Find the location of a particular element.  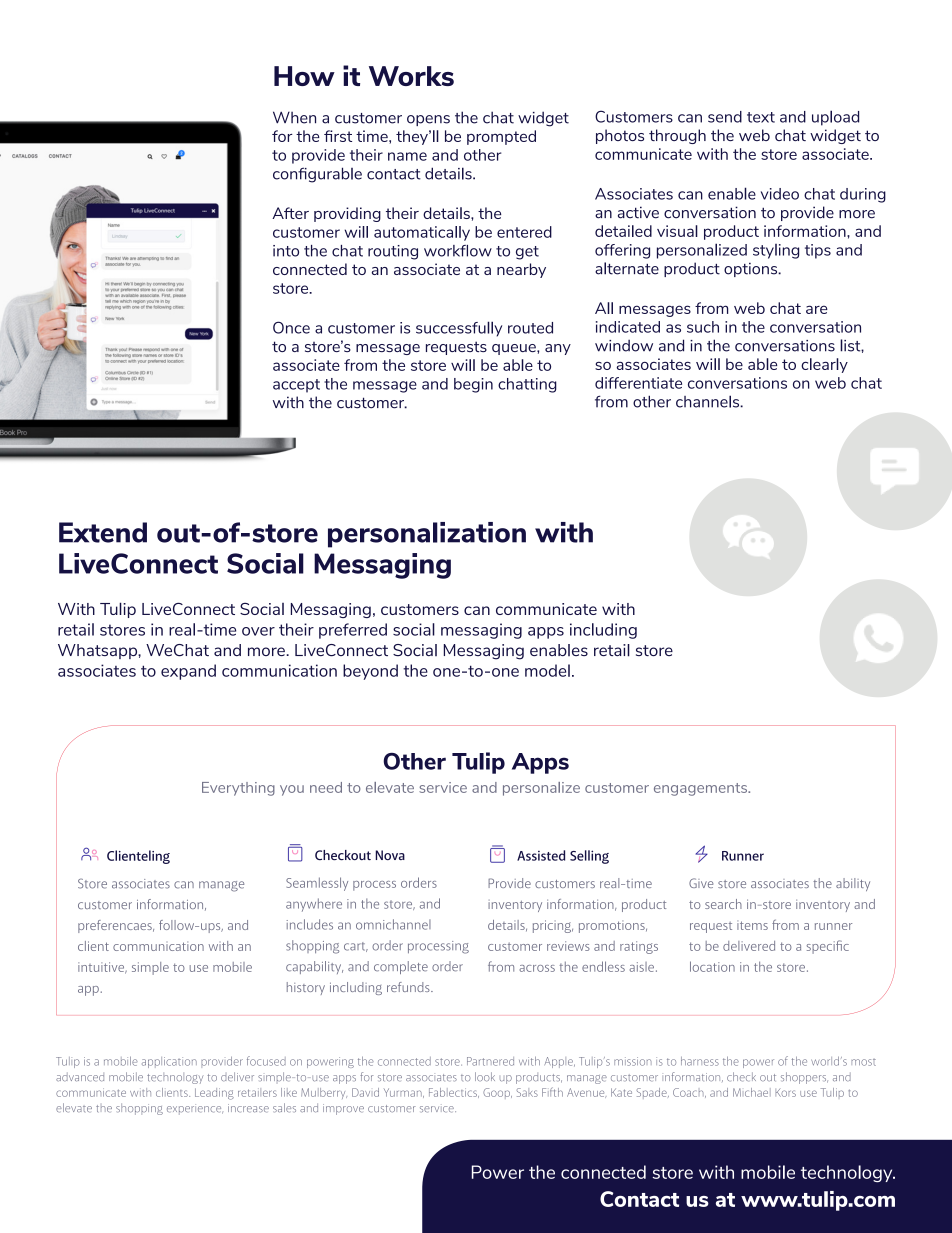

begin is located at coordinates (473, 385).
